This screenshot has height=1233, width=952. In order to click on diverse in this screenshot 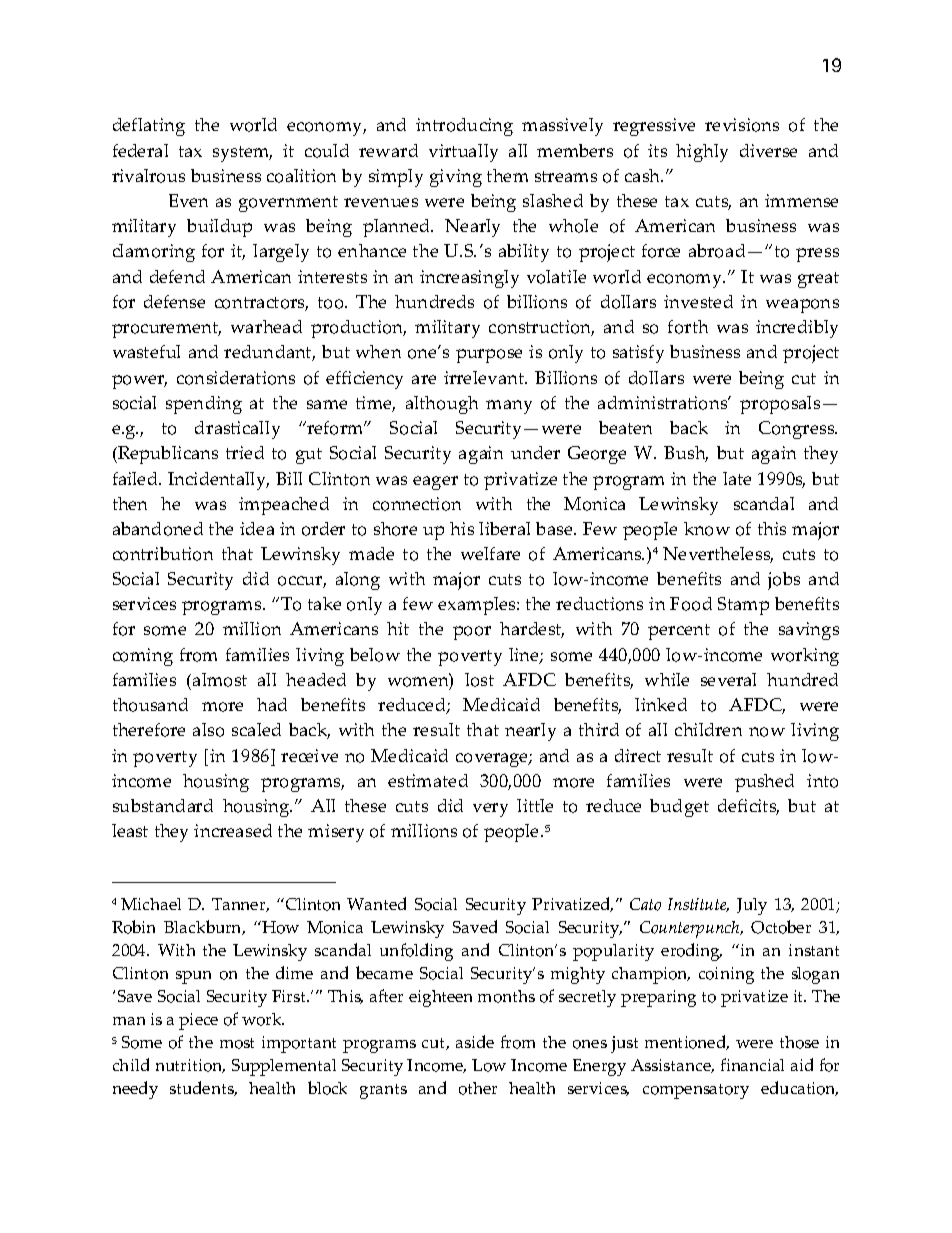, I will do `click(768, 150)`.
